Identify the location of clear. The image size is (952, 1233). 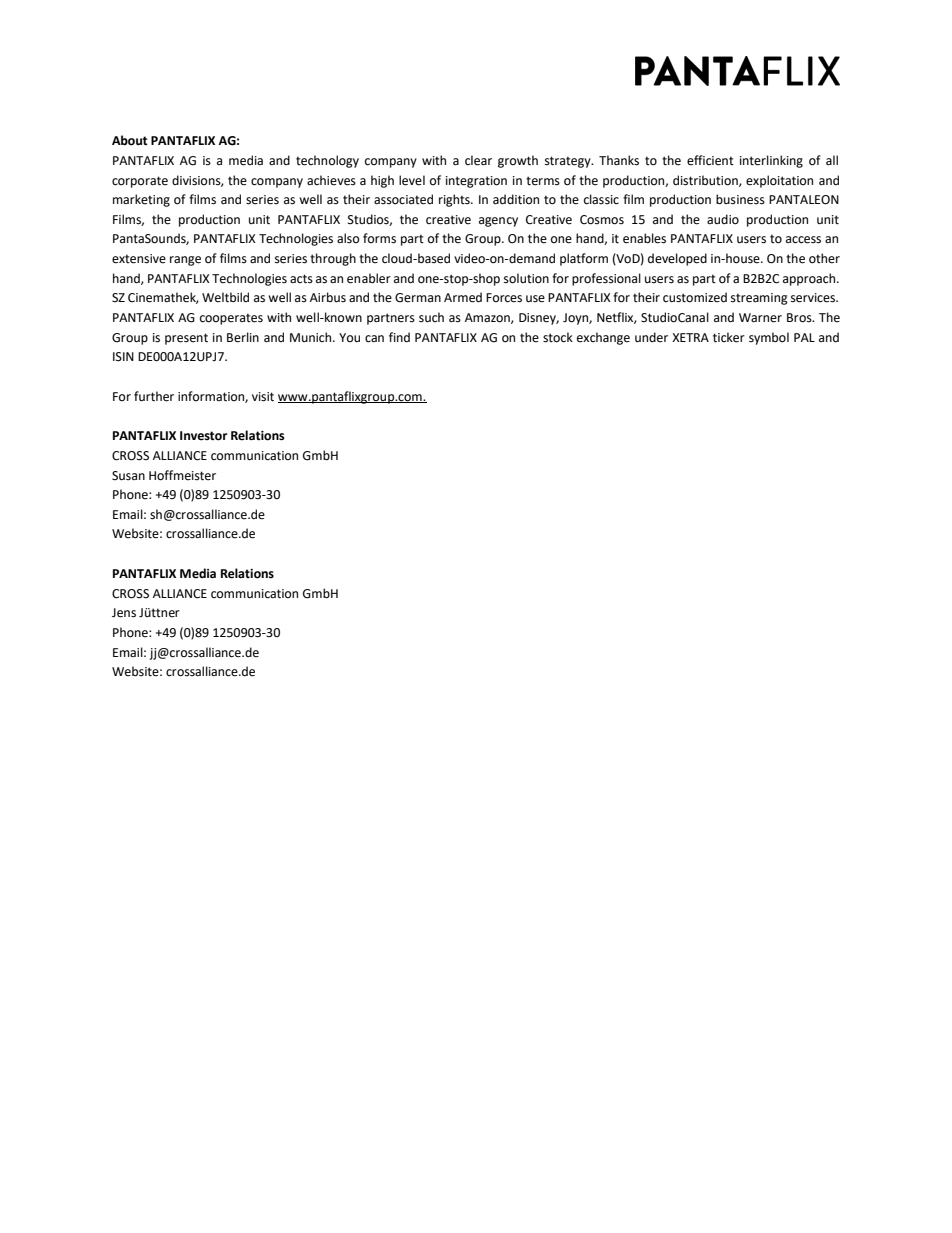
(478, 160).
